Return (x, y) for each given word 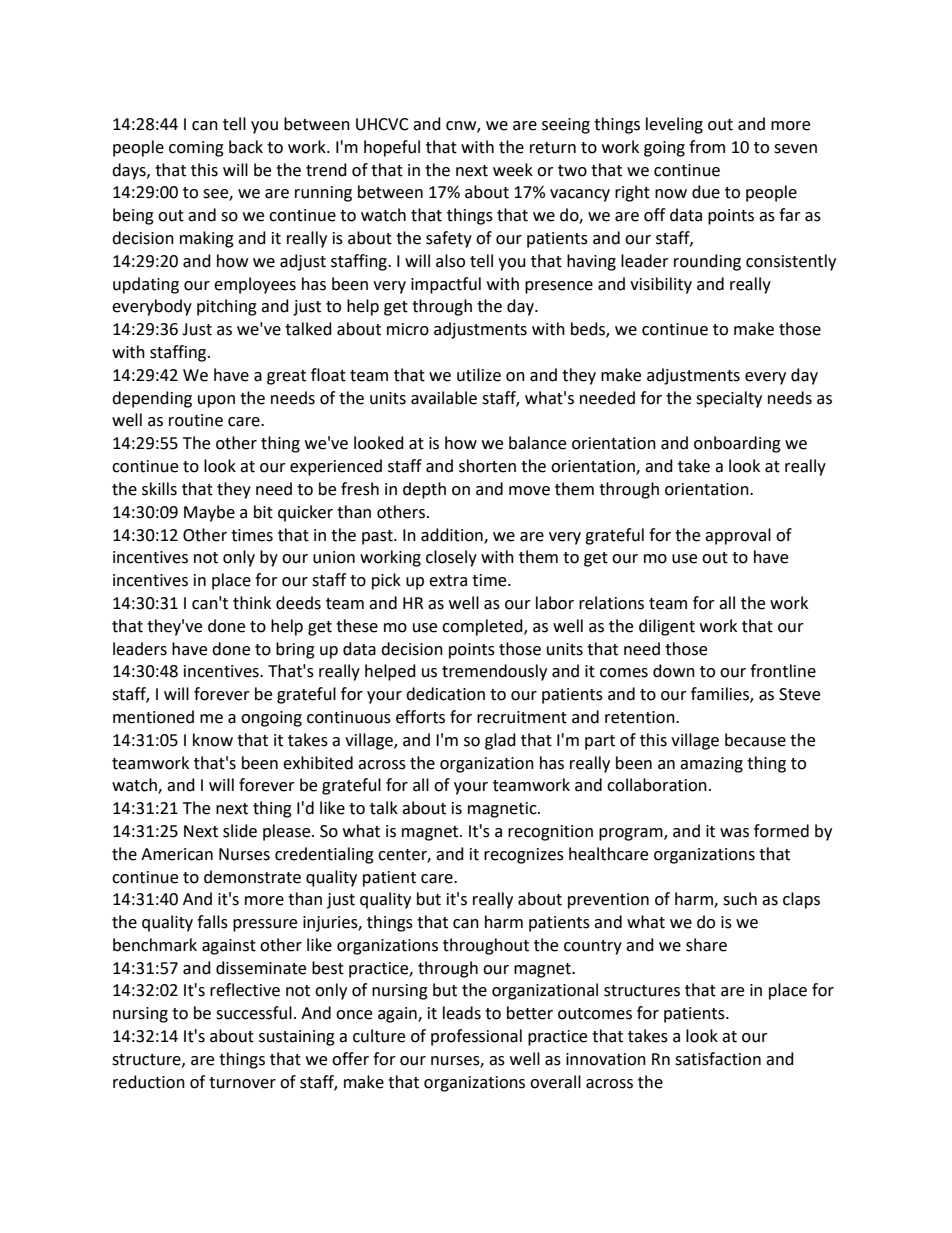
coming (196, 149)
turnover (242, 1083)
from (707, 147)
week (513, 170)
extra (448, 581)
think (252, 603)
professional (476, 1037)
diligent (667, 627)
